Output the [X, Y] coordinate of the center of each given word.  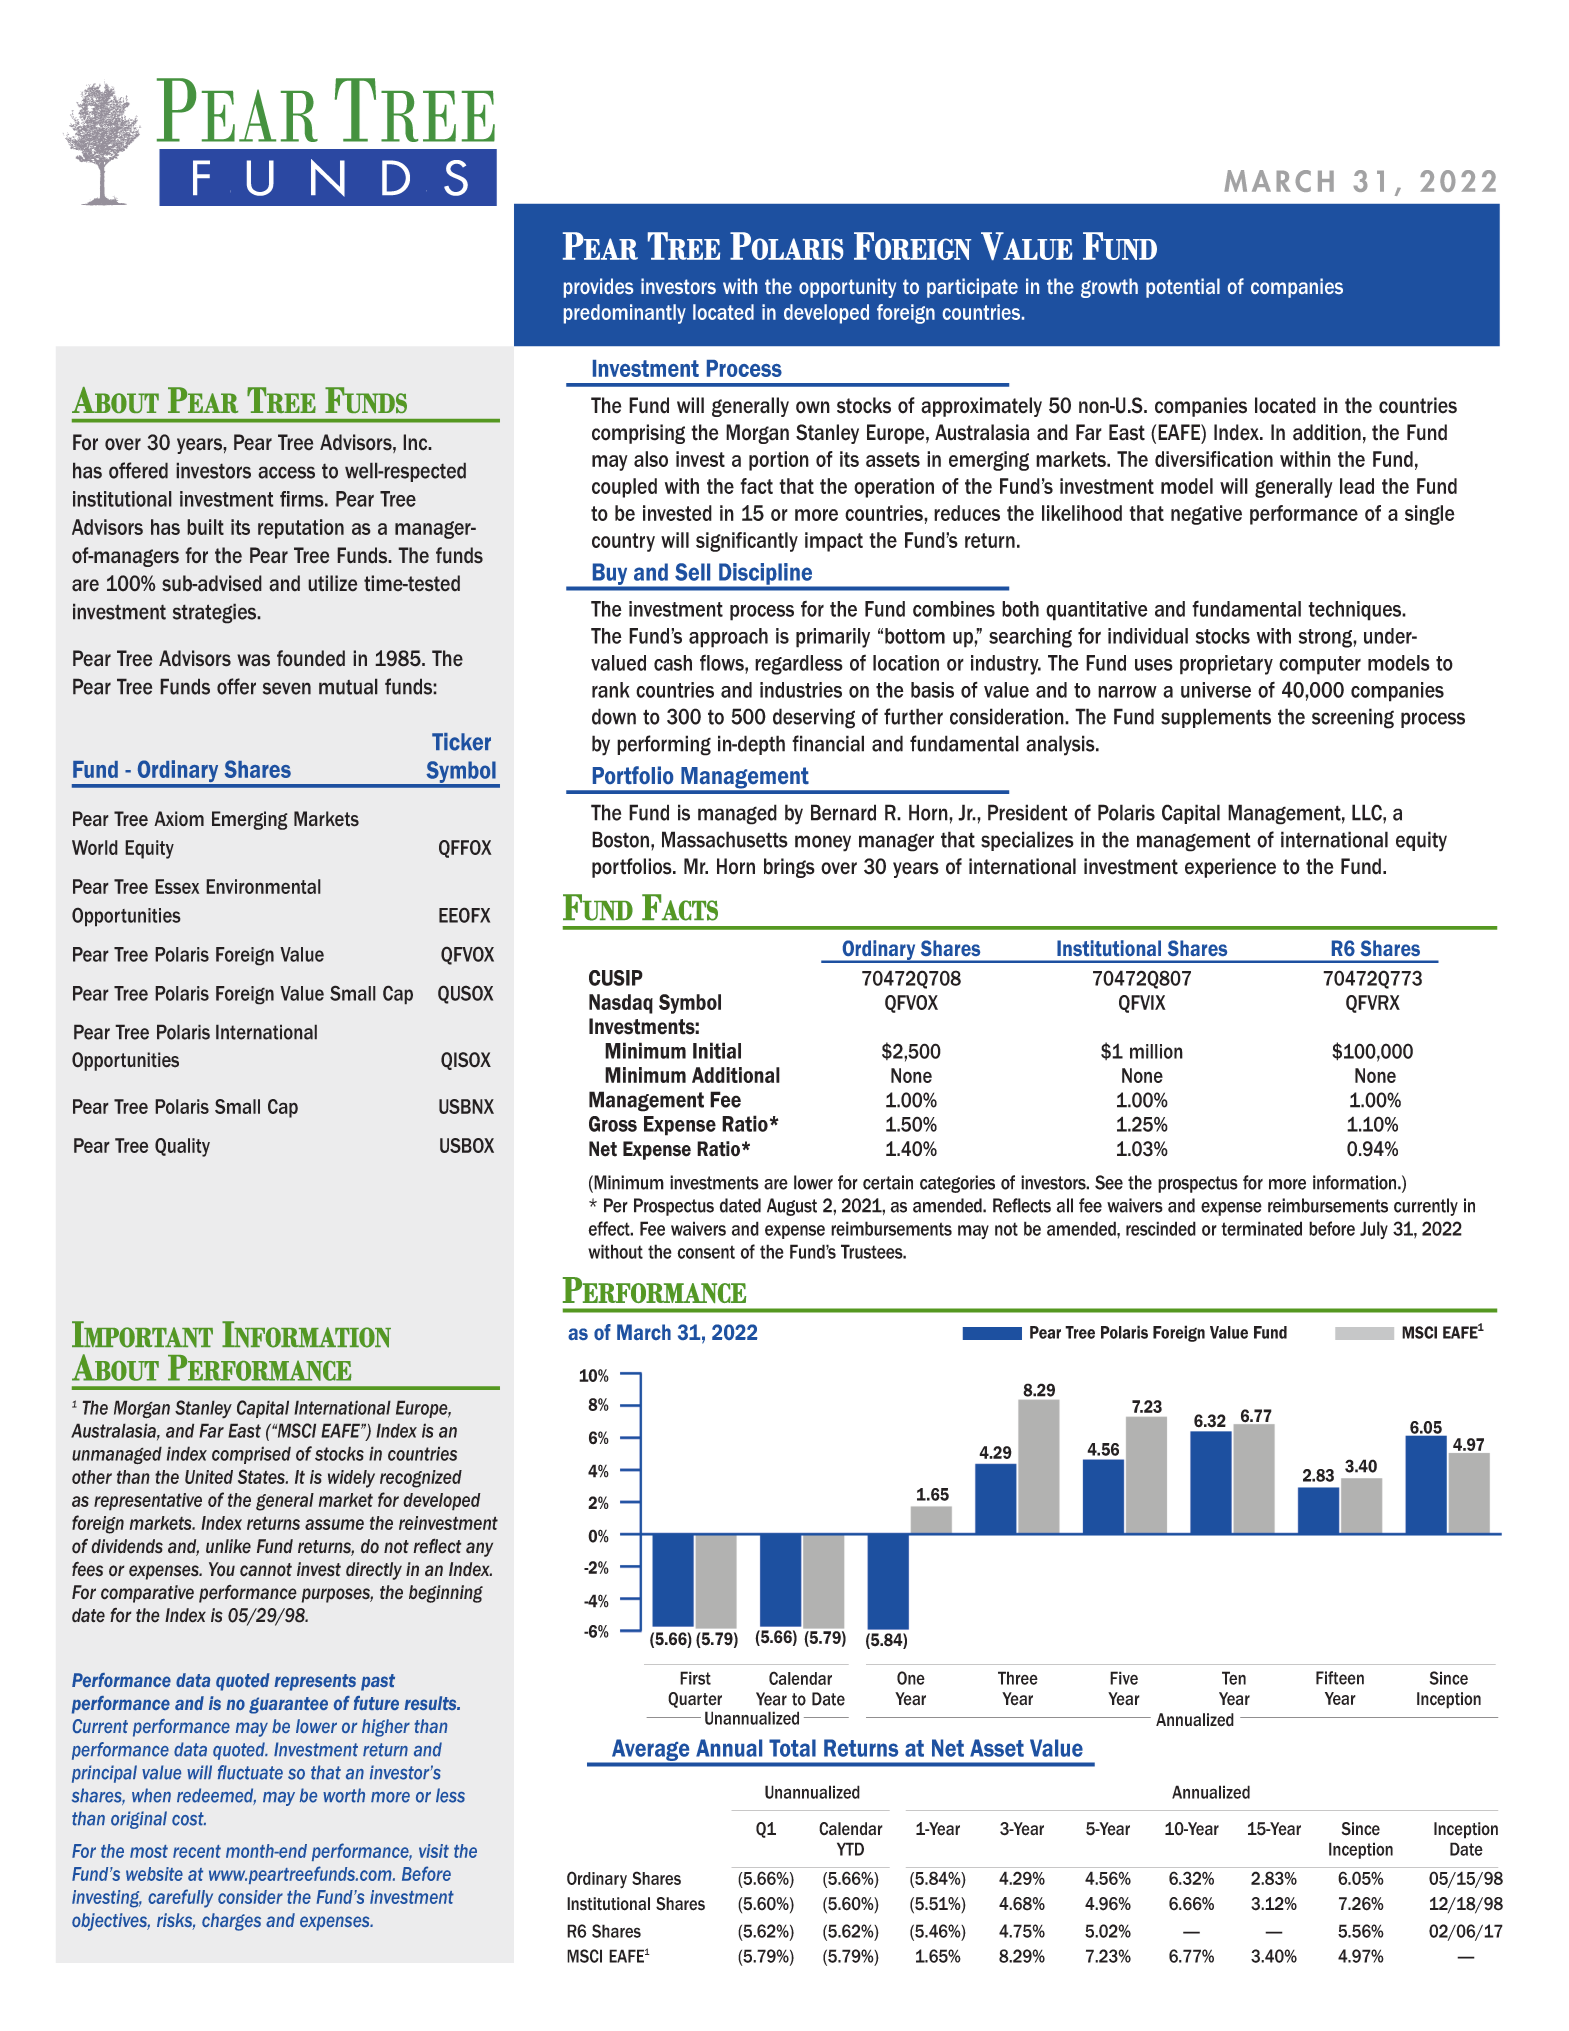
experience [1230, 868]
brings [789, 868]
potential [1183, 288]
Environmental [263, 886]
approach [728, 638]
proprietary [1226, 665]
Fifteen [1340, 1678]
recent [197, 1851]
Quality [182, 1147]
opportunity [847, 288]
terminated [1261, 1228]
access [286, 472]
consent [706, 1252]
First [695, 1678]
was [253, 660]
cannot [266, 1570]
